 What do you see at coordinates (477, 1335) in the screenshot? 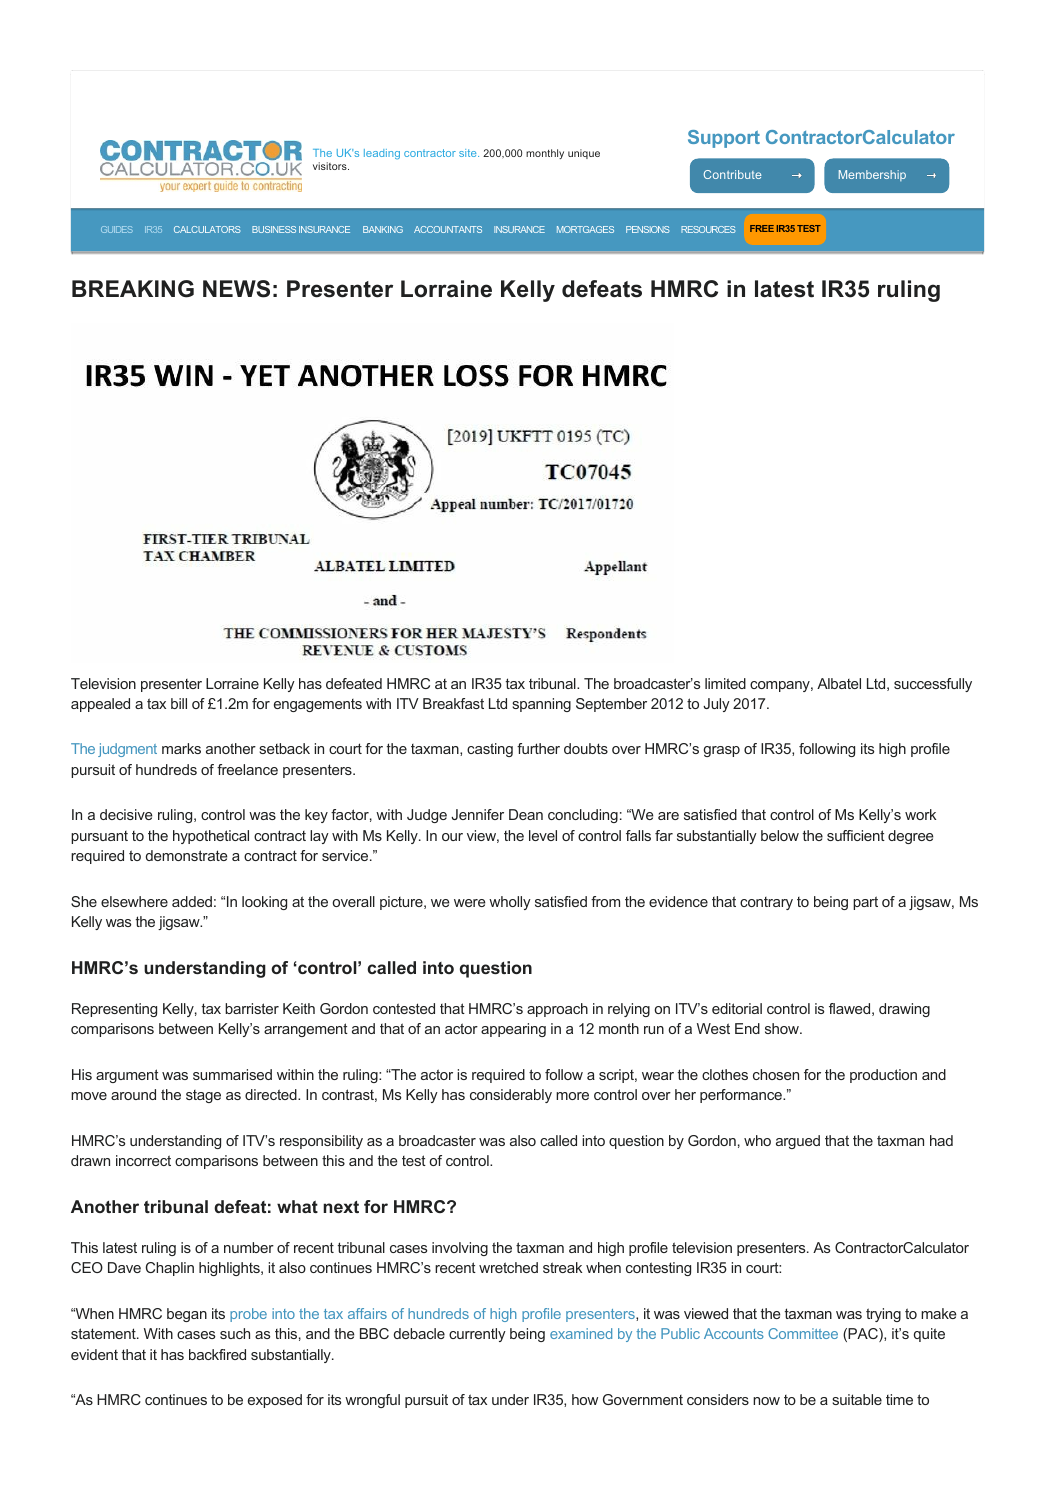
I see `currently` at bounding box center [477, 1335].
